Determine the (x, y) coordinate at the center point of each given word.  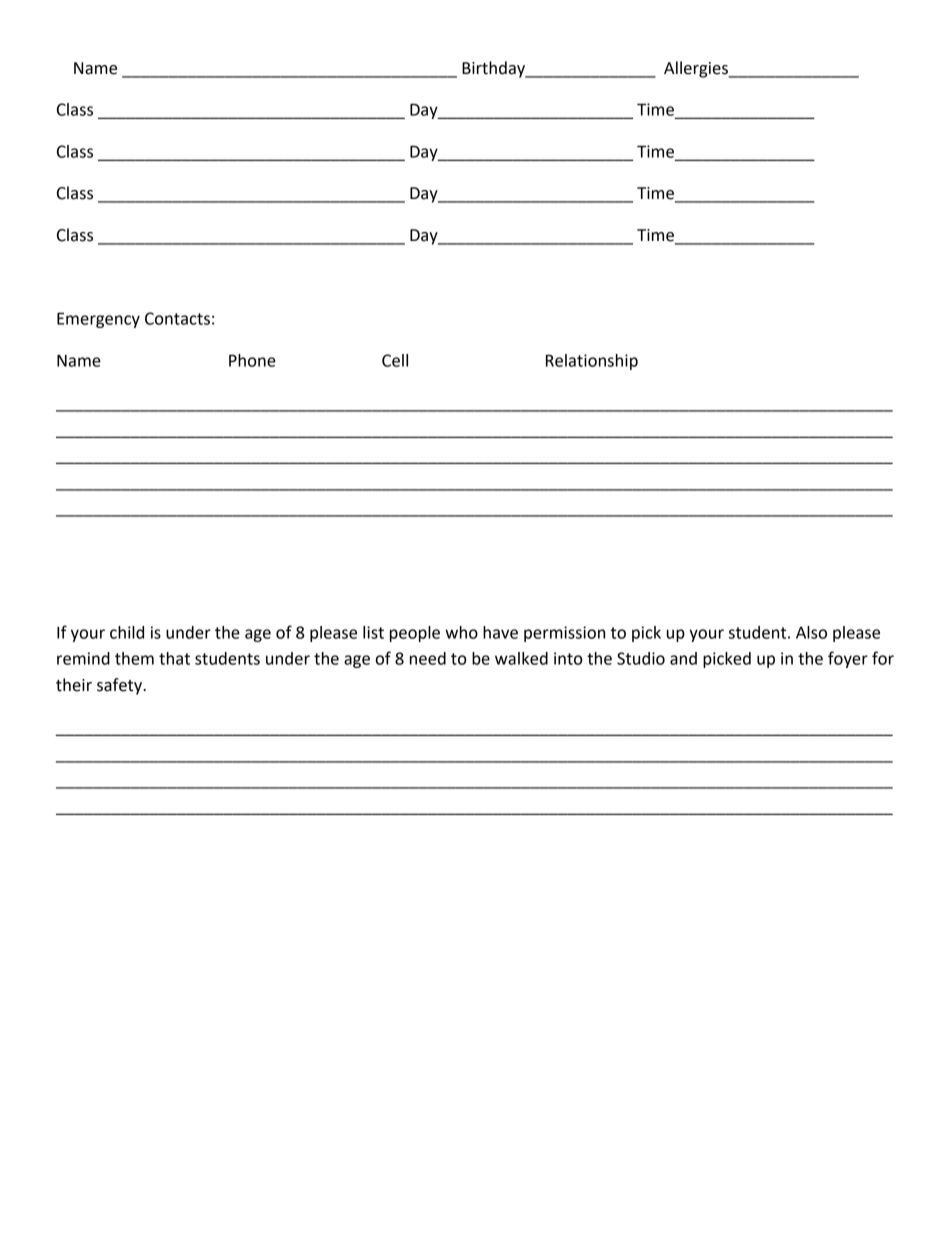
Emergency (98, 320)
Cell (395, 360)
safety (120, 686)
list (373, 632)
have (500, 632)
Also (811, 632)
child (127, 632)
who (461, 632)
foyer (848, 659)
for (883, 658)
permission (564, 634)
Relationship (592, 362)
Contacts (177, 318)
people (415, 634)
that (174, 658)
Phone (252, 360)
